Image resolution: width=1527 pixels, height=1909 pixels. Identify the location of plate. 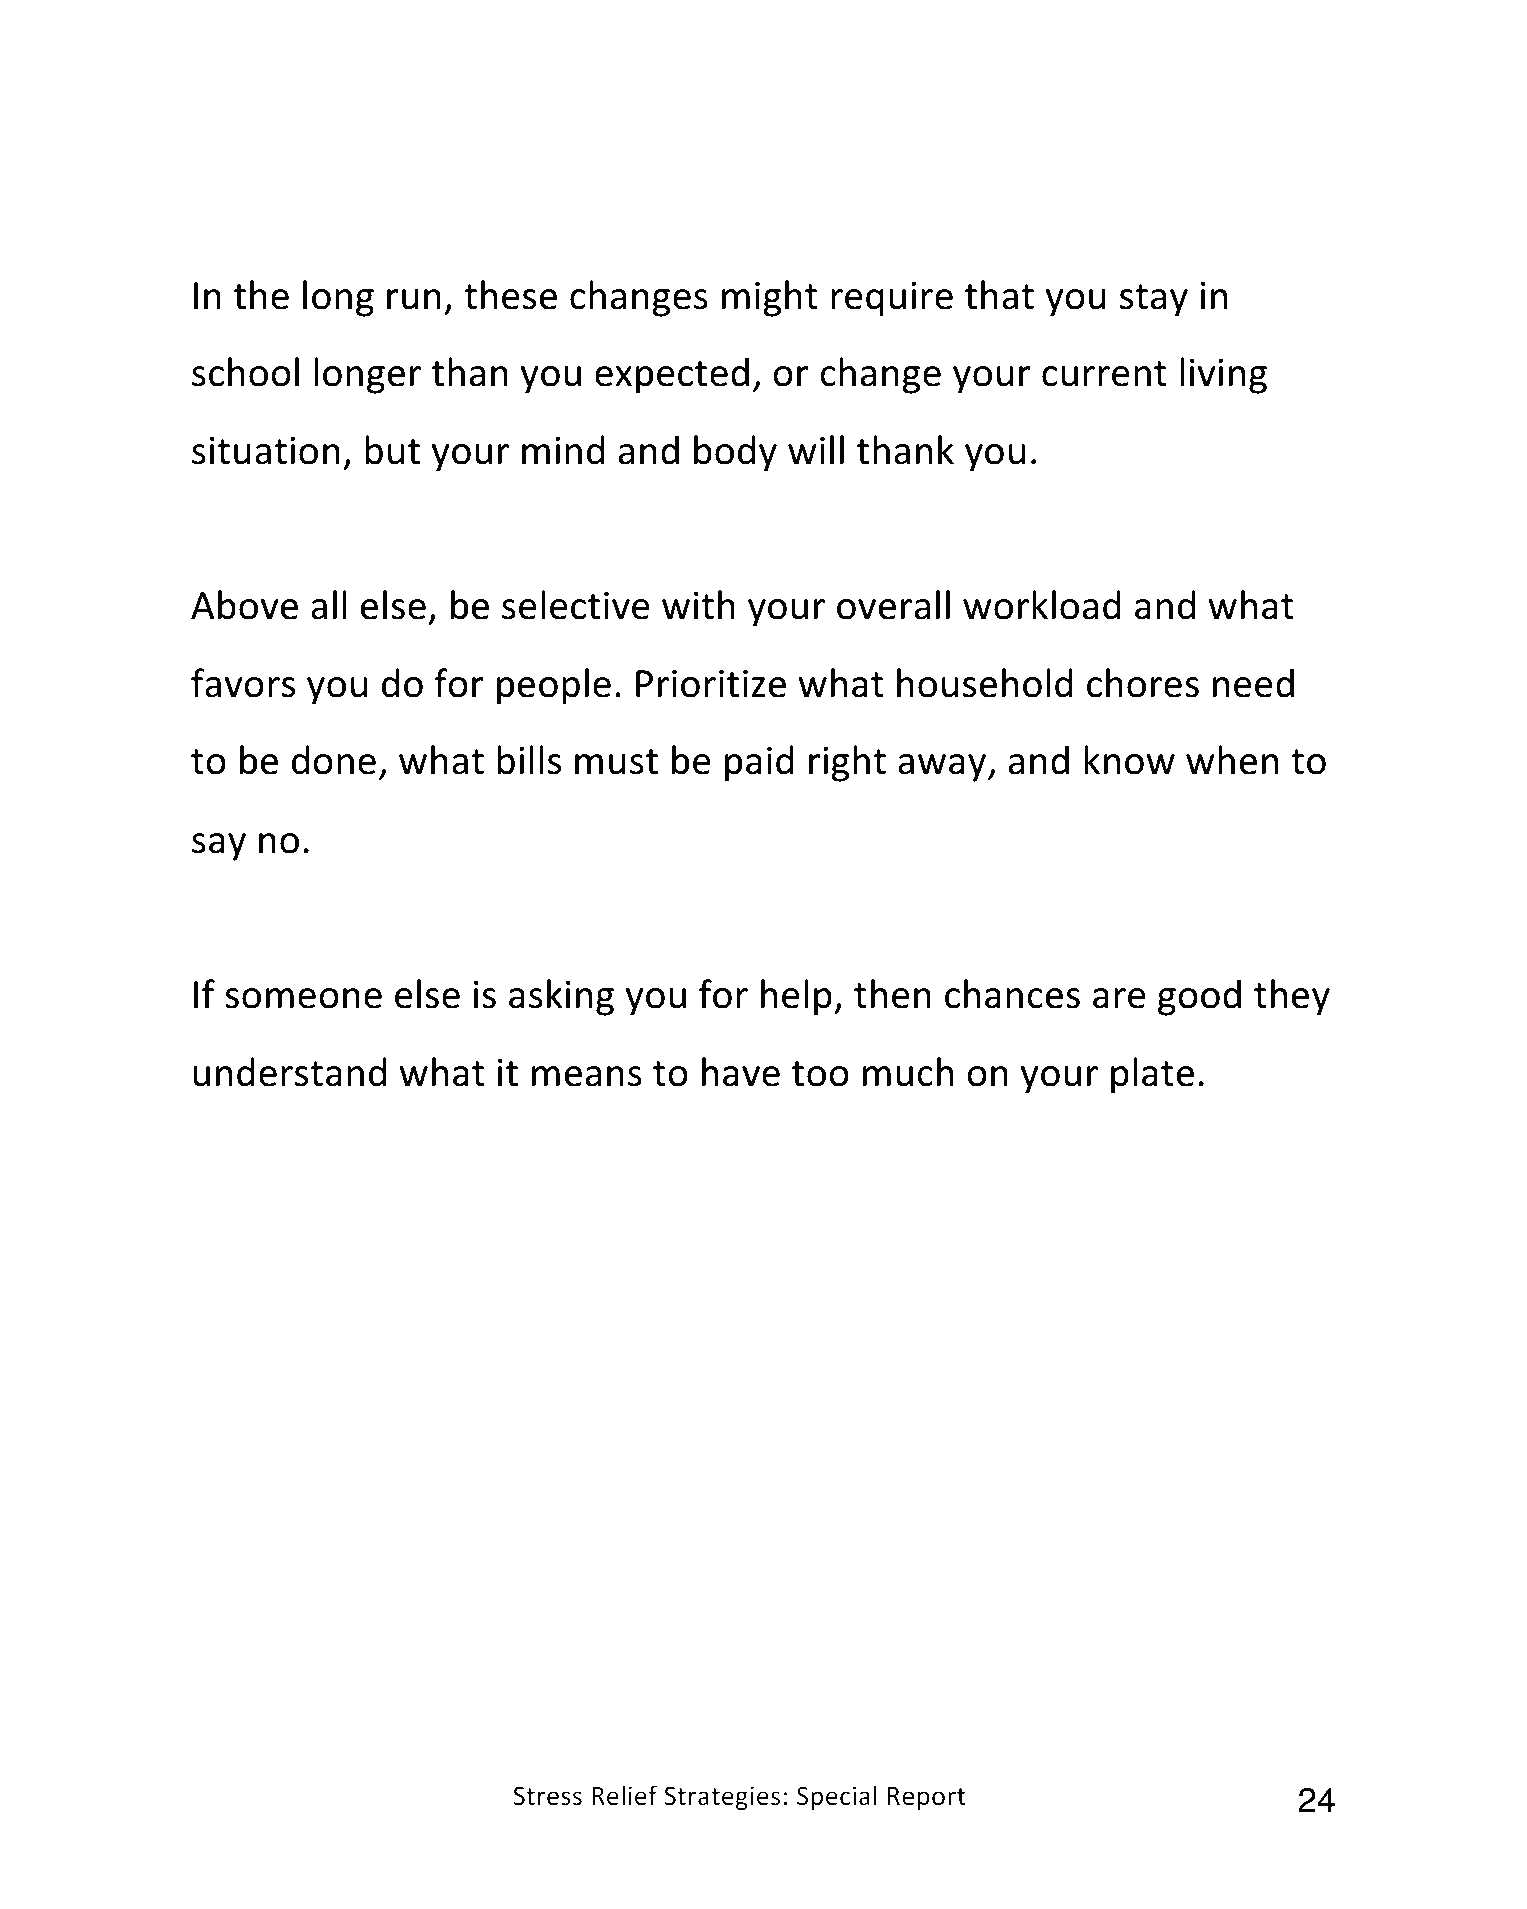
(1152, 1075).
